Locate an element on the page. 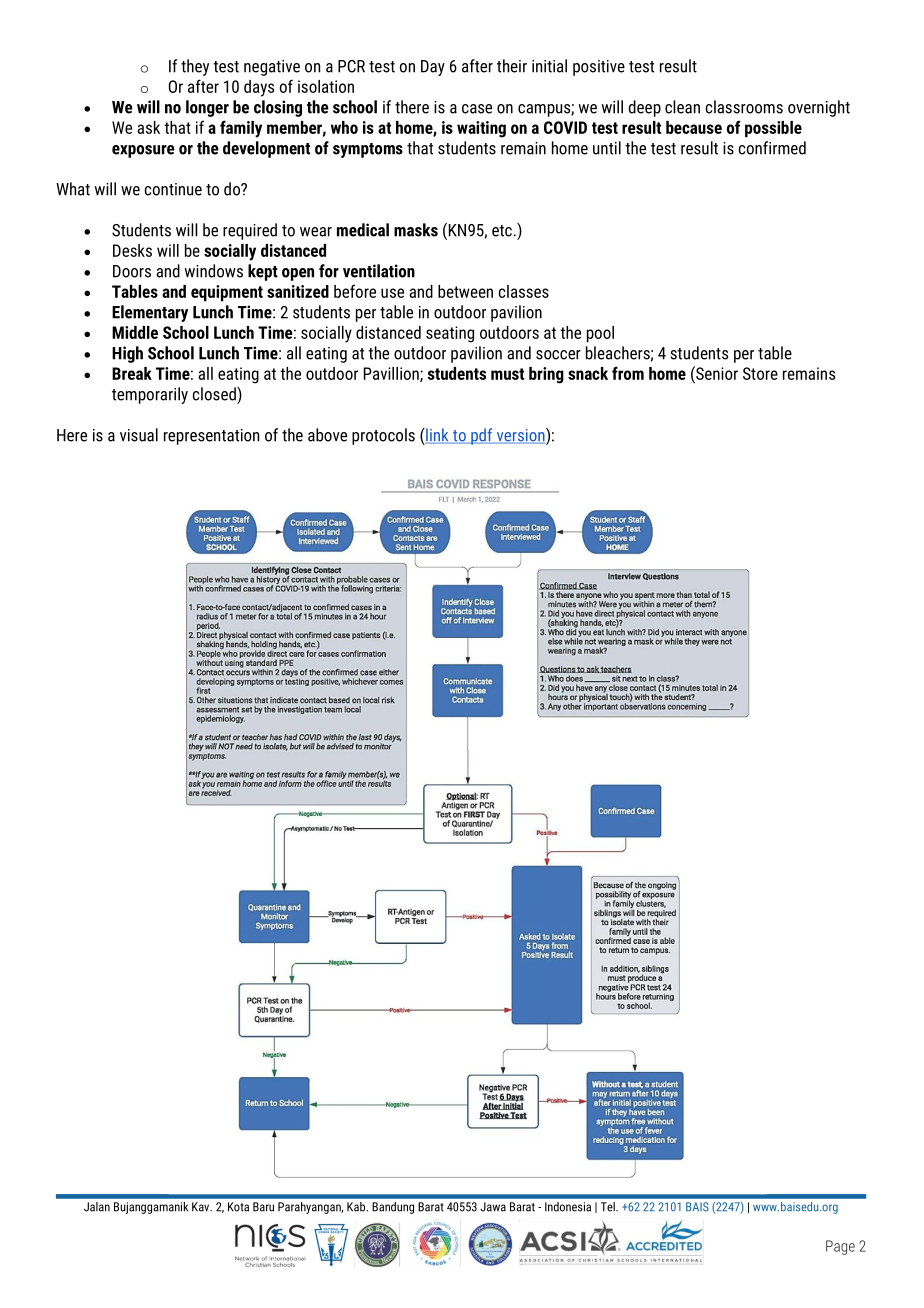 This document has width=924, height=1308. version is located at coordinates (520, 436).
